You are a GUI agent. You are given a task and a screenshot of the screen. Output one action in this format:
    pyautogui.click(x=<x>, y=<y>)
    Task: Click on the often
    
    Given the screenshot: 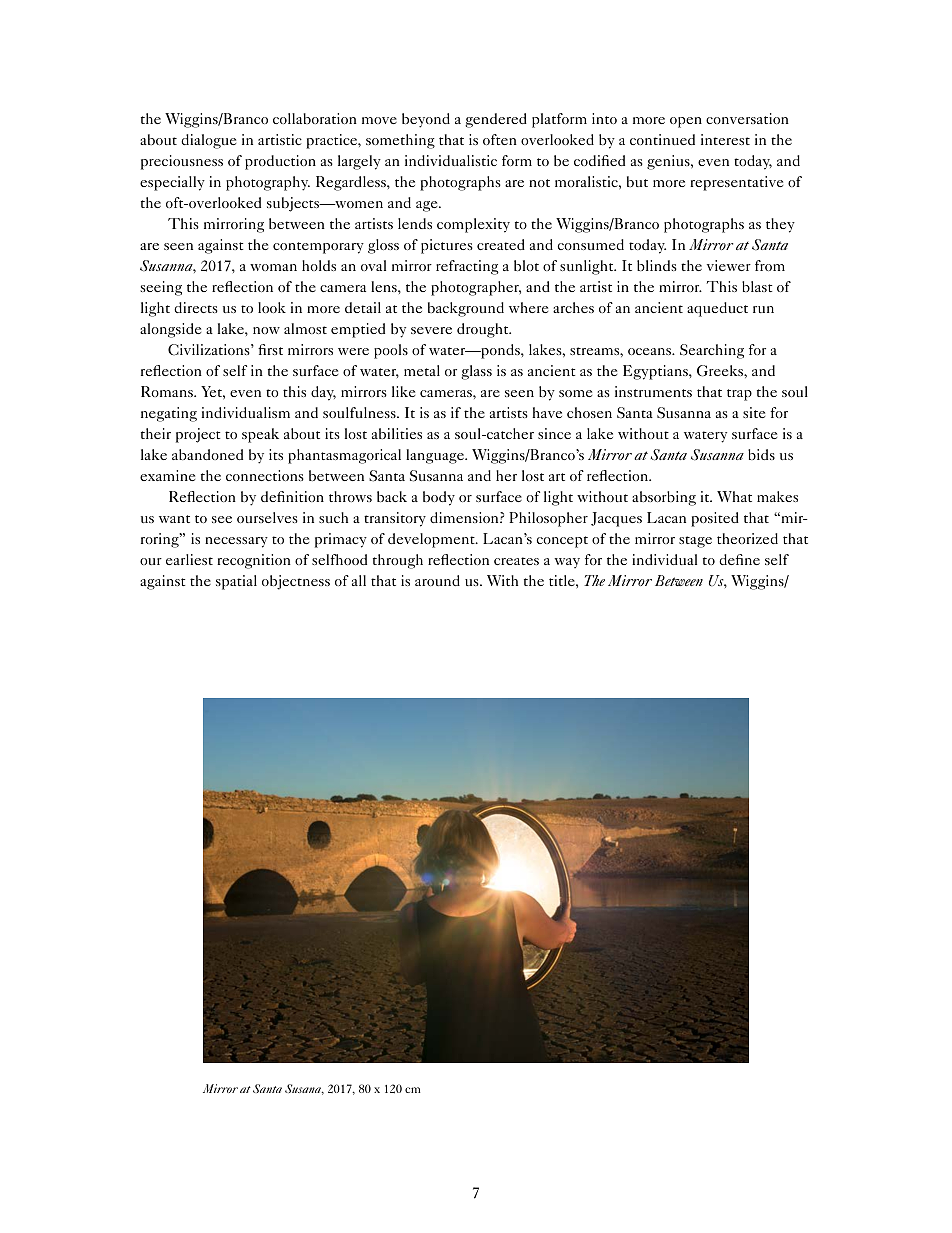 What is the action you would take?
    pyautogui.click(x=500, y=139)
